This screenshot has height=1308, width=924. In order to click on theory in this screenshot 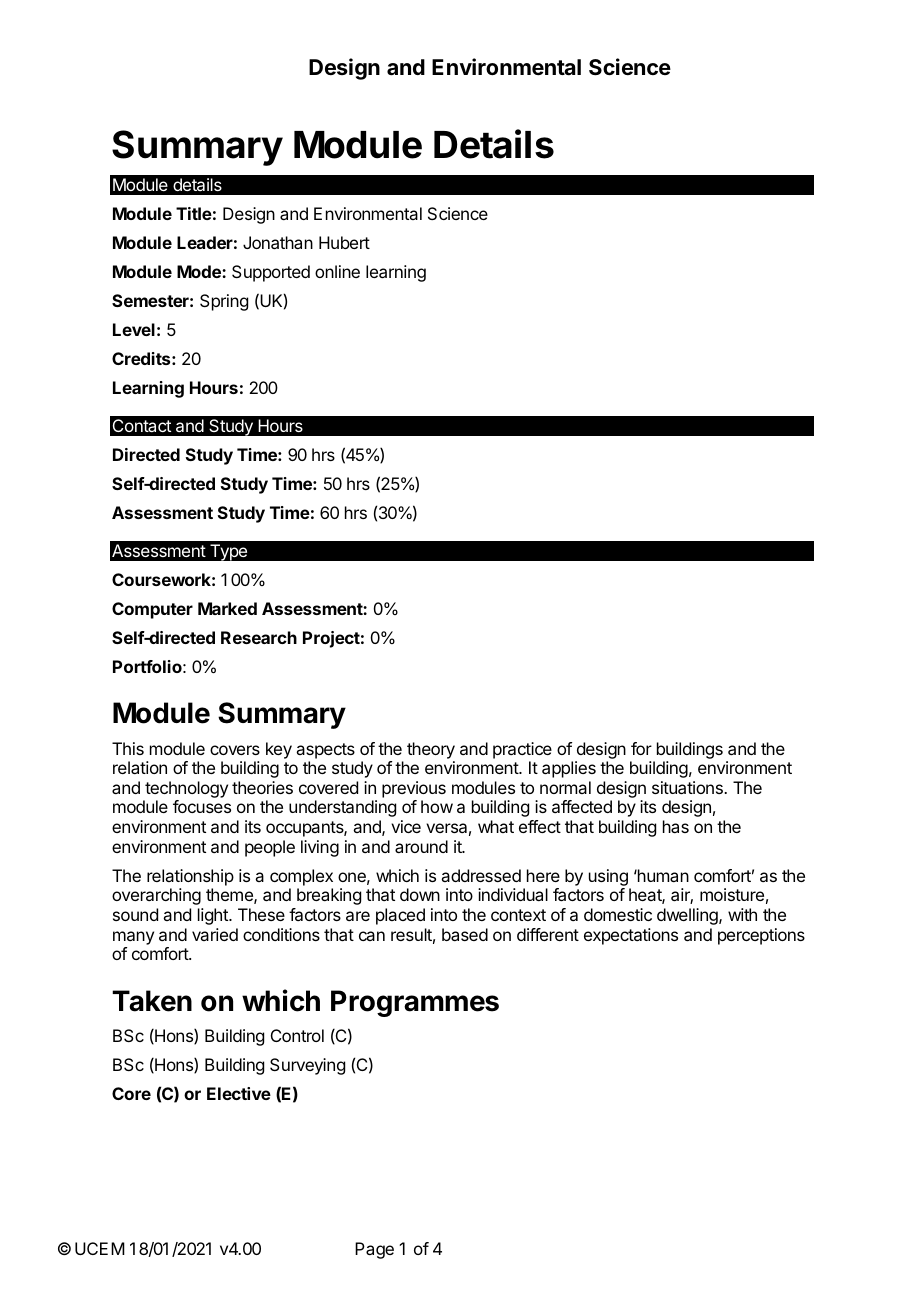, I will do `click(431, 750)`.
